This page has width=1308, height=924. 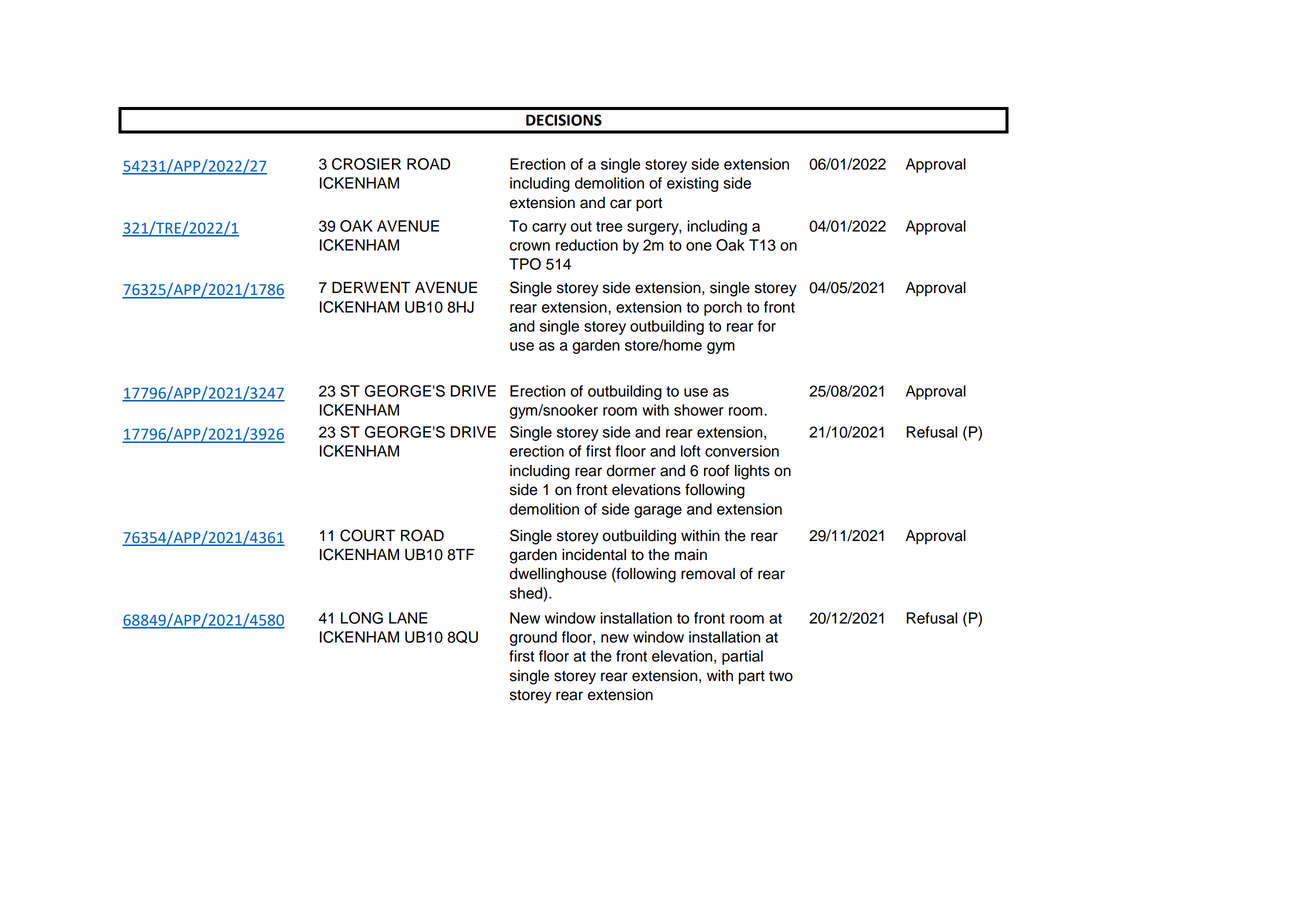 I want to click on TPO, so click(x=525, y=264).
